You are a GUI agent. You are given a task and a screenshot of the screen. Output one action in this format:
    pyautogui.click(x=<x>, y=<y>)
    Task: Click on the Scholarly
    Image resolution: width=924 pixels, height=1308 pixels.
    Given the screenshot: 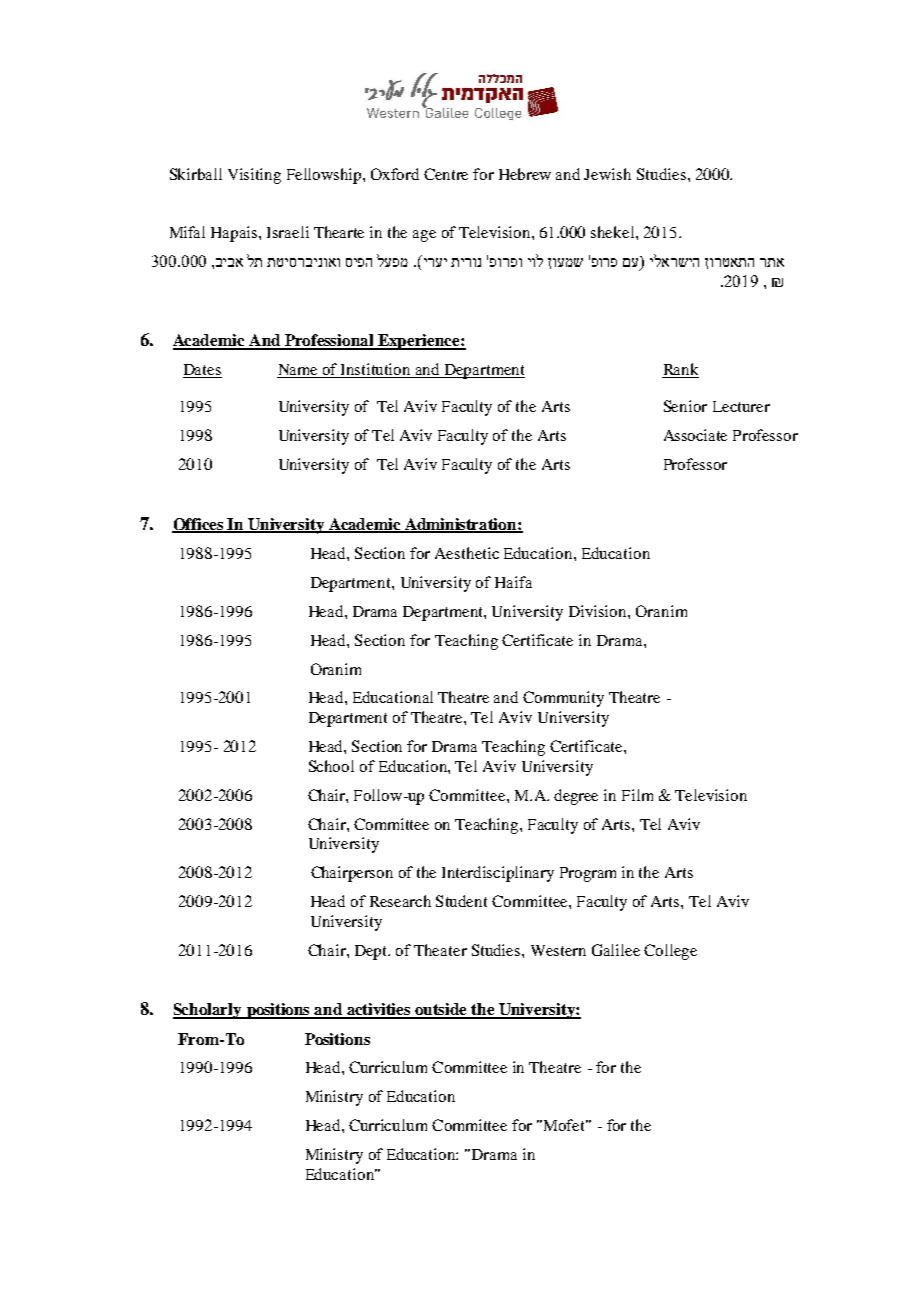 What is the action you would take?
    pyautogui.click(x=208, y=1011)
